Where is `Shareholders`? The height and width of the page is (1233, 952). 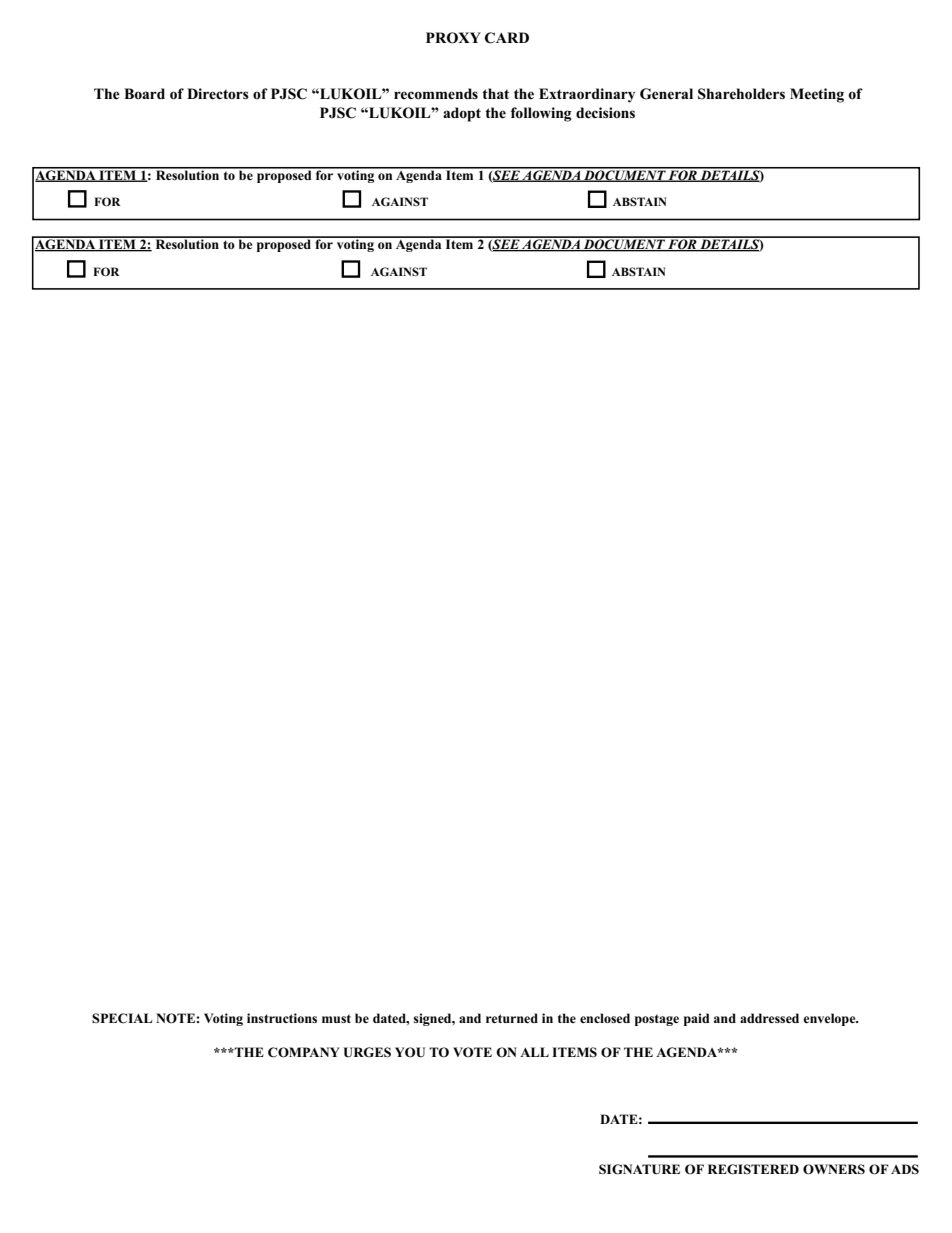
Shareholders is located at coordinates (741, 94).
